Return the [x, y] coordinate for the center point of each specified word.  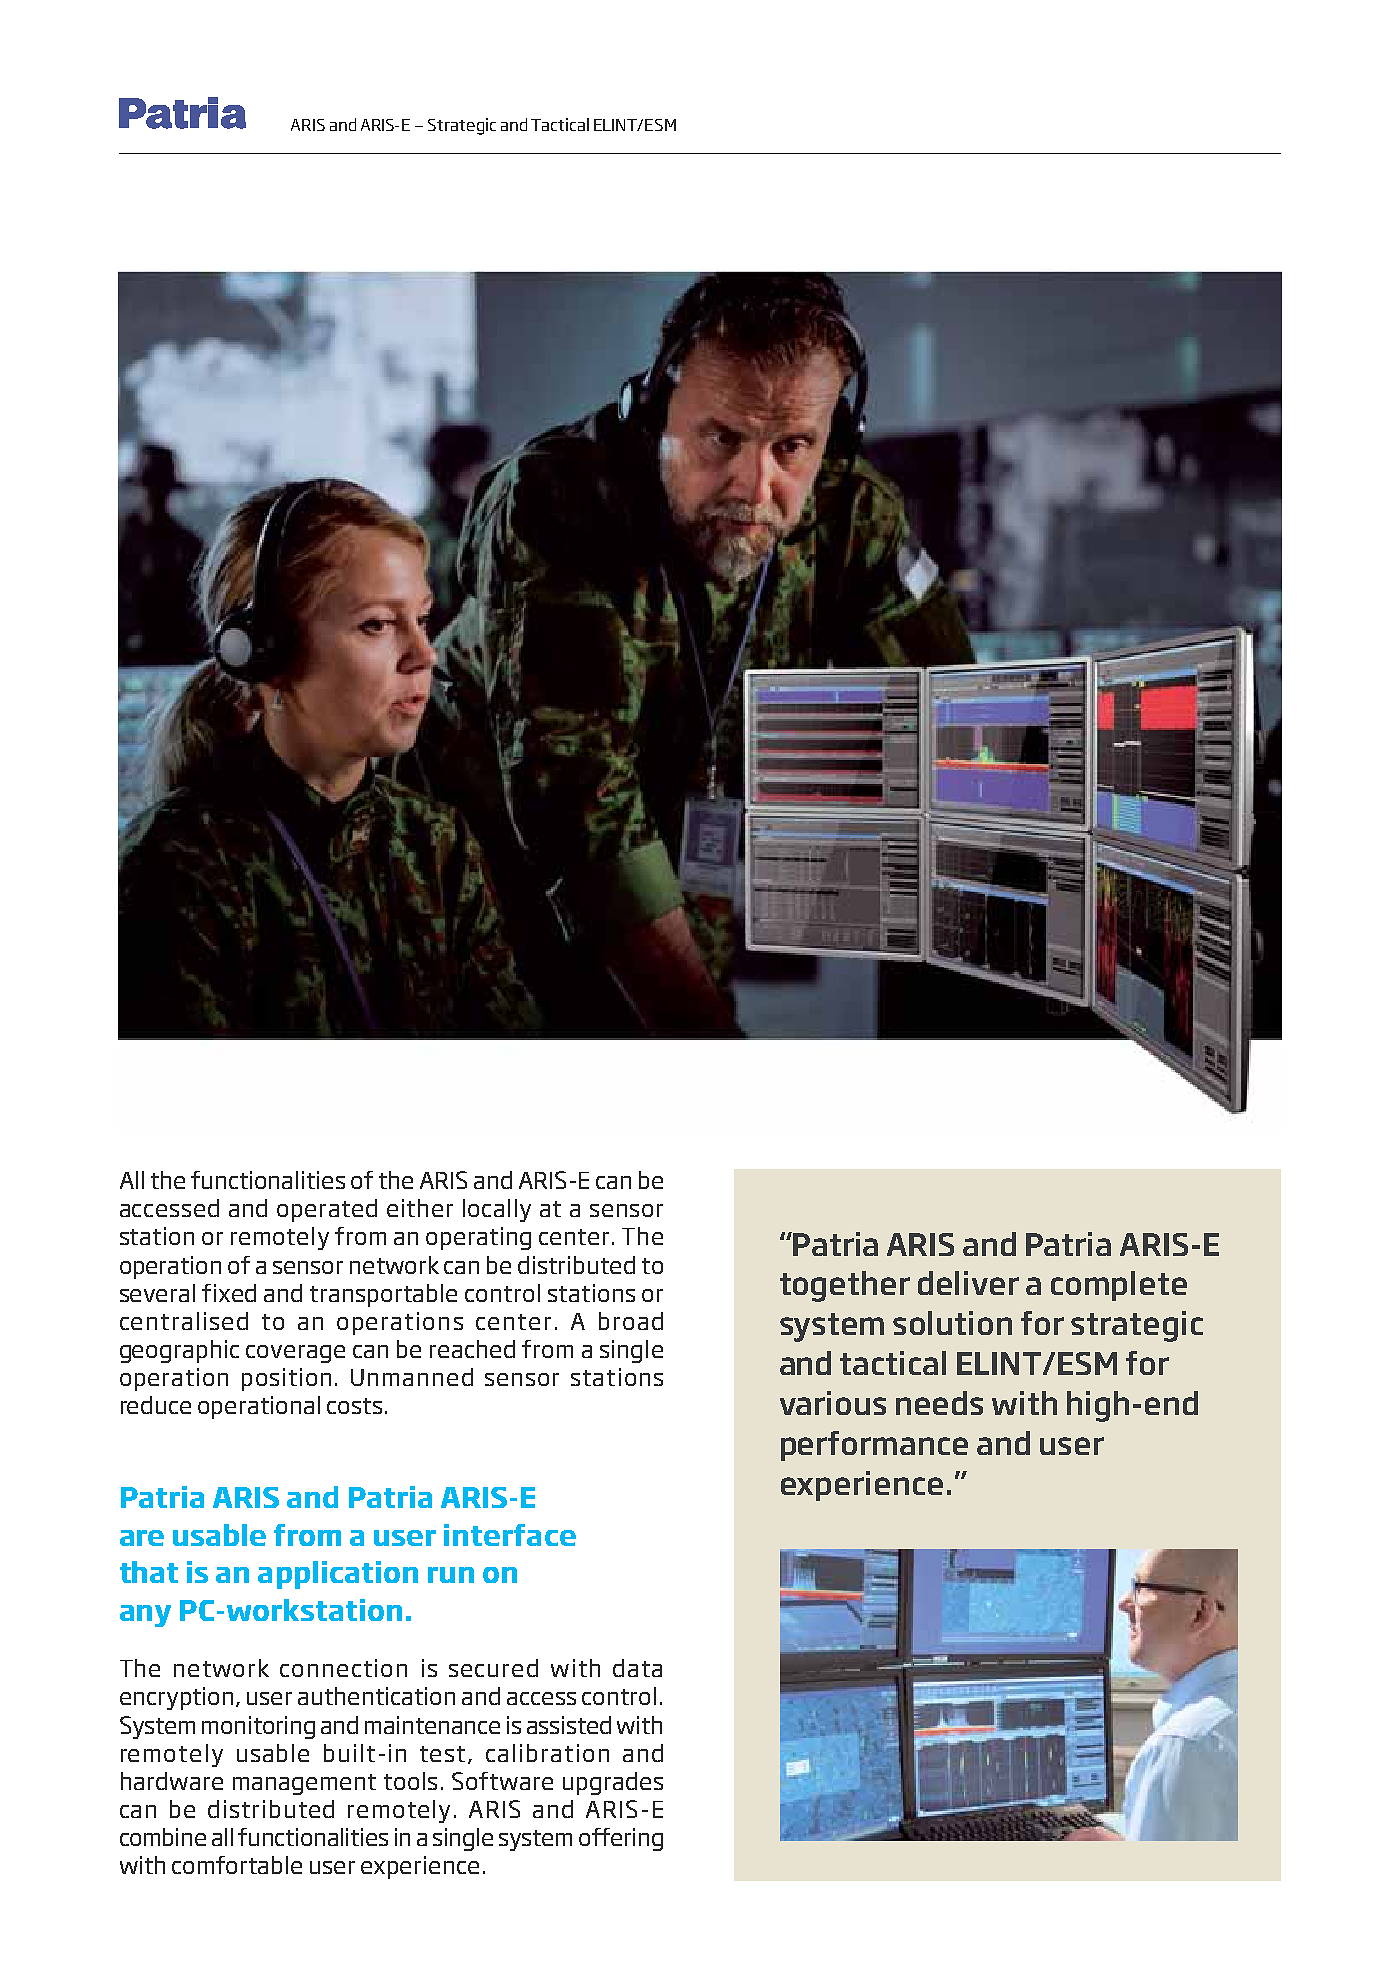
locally [497, 1210]
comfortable [237, 1865]
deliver [968, 1283]
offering [621, 1839]
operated [327, 1210]
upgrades [613, 1783]
